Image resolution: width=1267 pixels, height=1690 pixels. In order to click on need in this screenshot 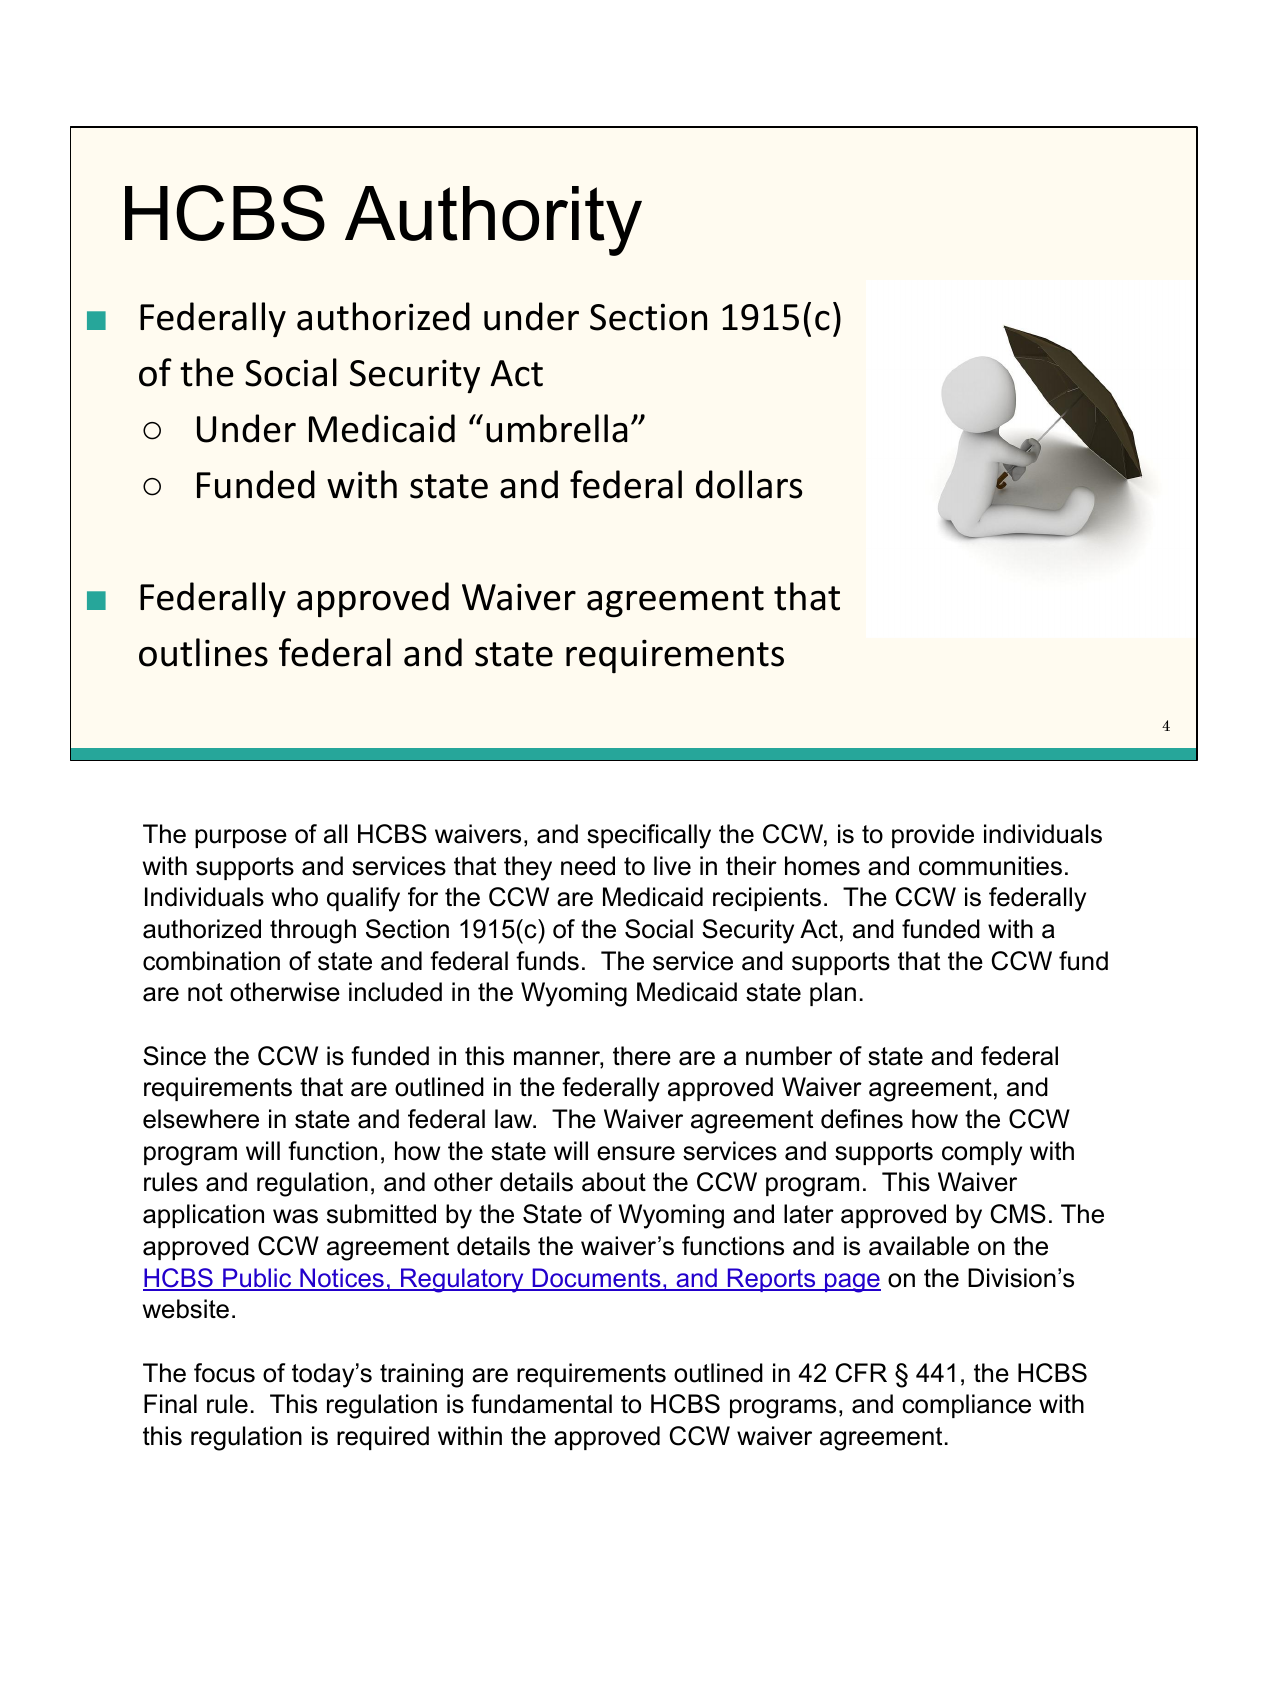, I will do `click(588, 866)`.
